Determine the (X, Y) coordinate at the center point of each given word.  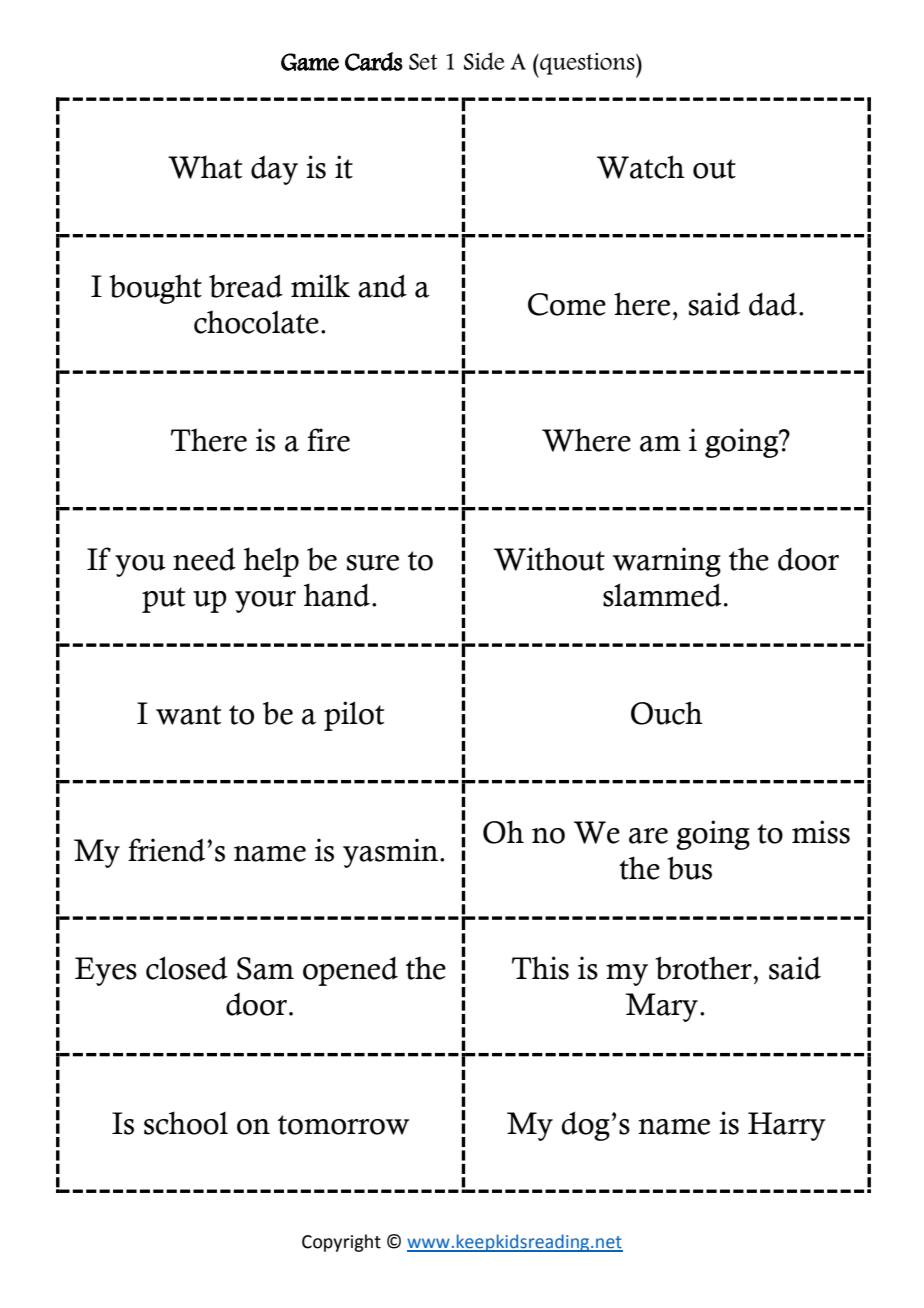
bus (689, 868)
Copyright (341, 1243)
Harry (787, 1126)
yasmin (392, 853)
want (189, 715)
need (204, 559)
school (186, 1123)
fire (328, 440)
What (205, 167)
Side (484, 61)
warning (667, 562)
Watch (641, 167)
